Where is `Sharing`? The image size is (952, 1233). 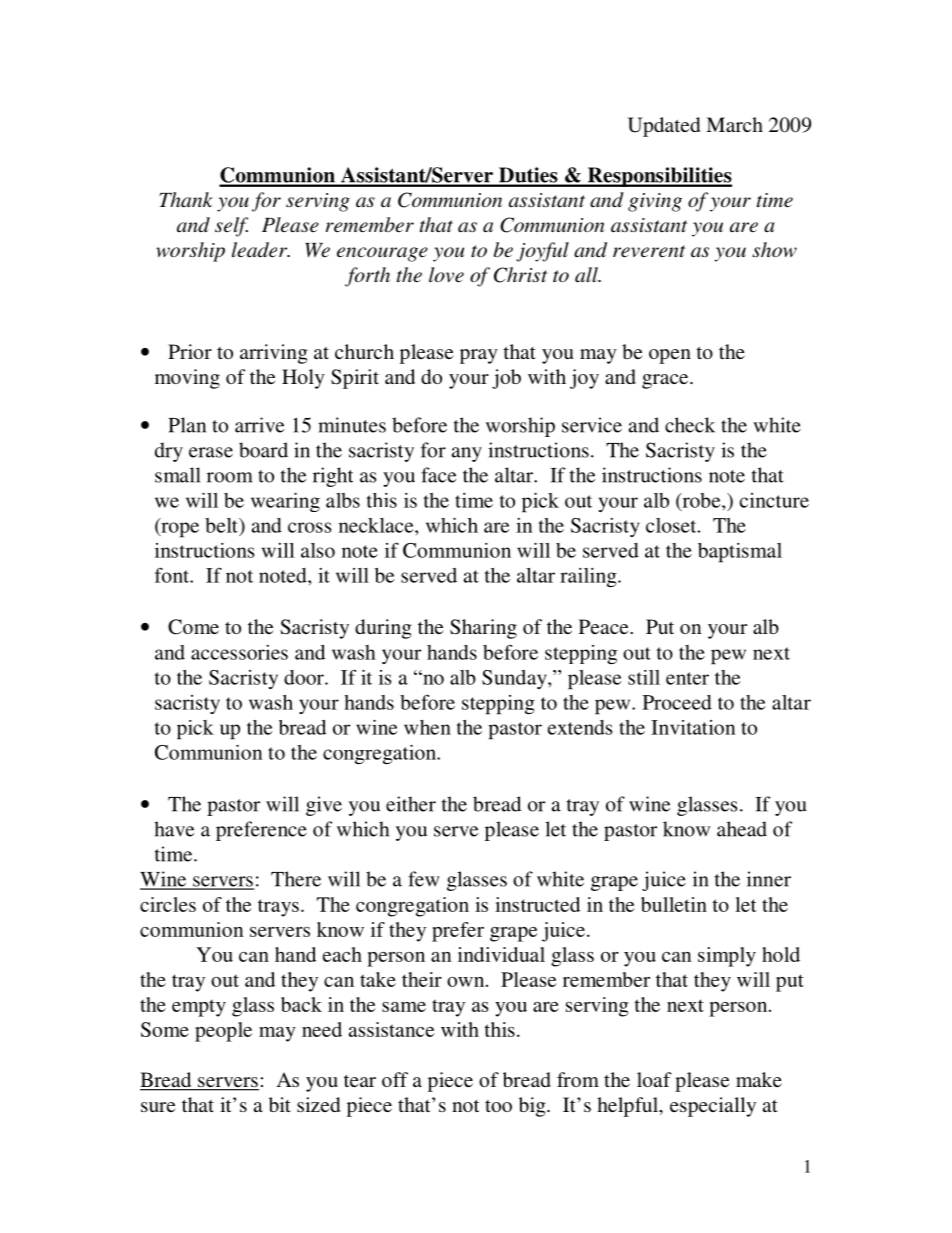 Sharing is located at coordinates (483, 629).
